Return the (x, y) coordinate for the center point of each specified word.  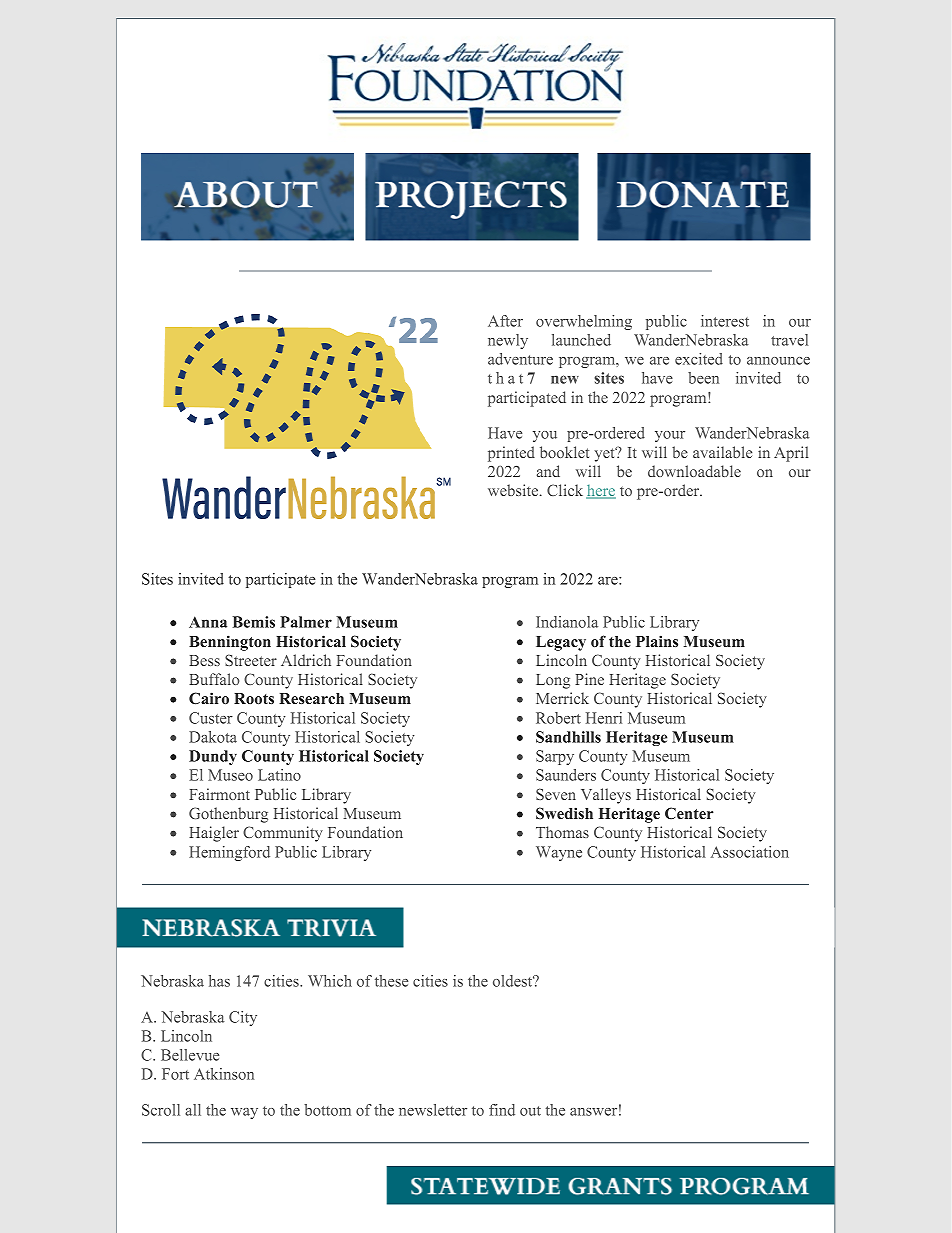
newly (508, 341)
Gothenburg (228, 815)
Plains (657, 641)
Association (750, 852)
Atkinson (224, 1074)
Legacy (561, 643)
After (505, 321)
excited (699, 359)
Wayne (559, 853)
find (502, 1110)
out (530, 1111)
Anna (208, 622)
